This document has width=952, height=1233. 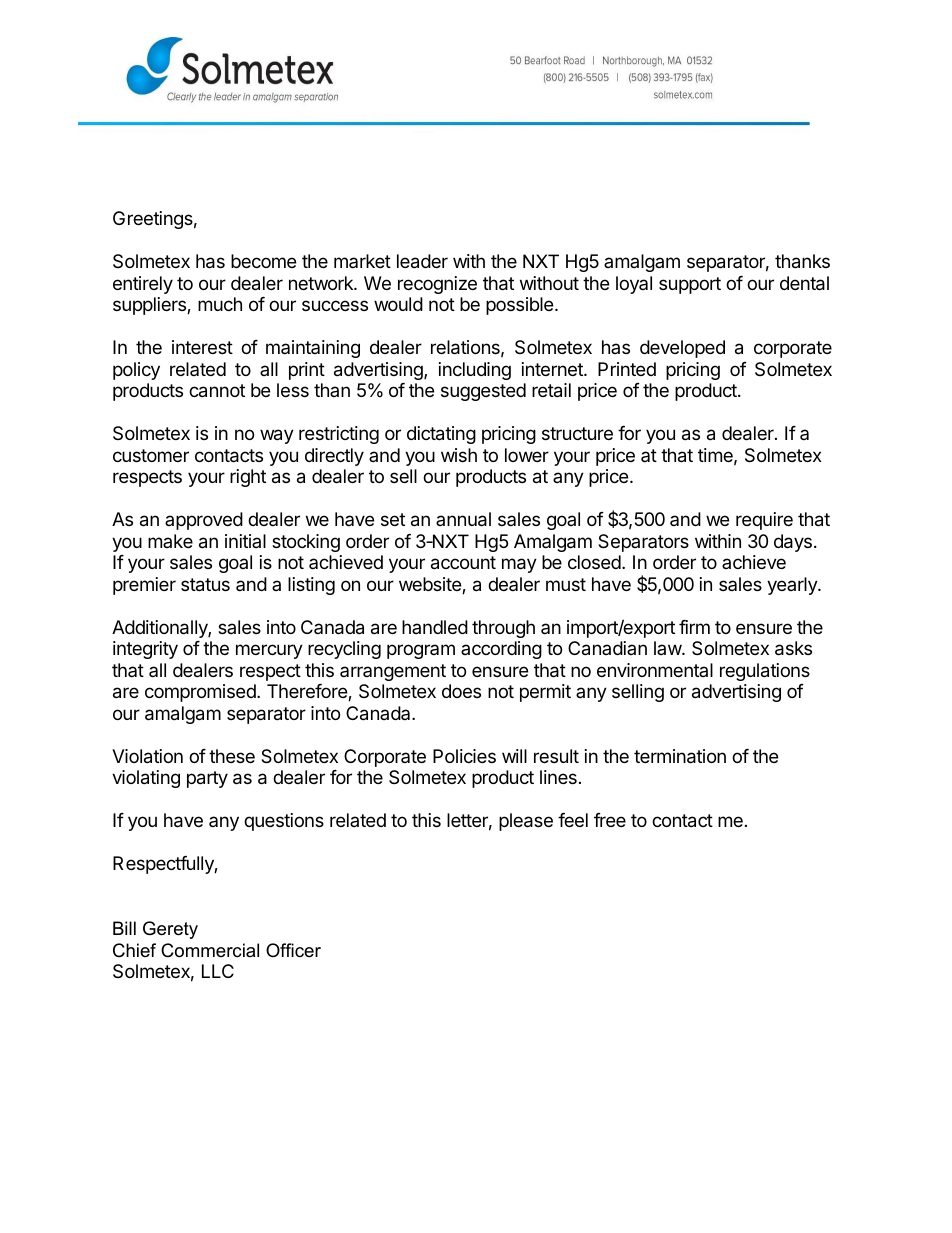 I want to click on wish, so click(x=459, y=455).
